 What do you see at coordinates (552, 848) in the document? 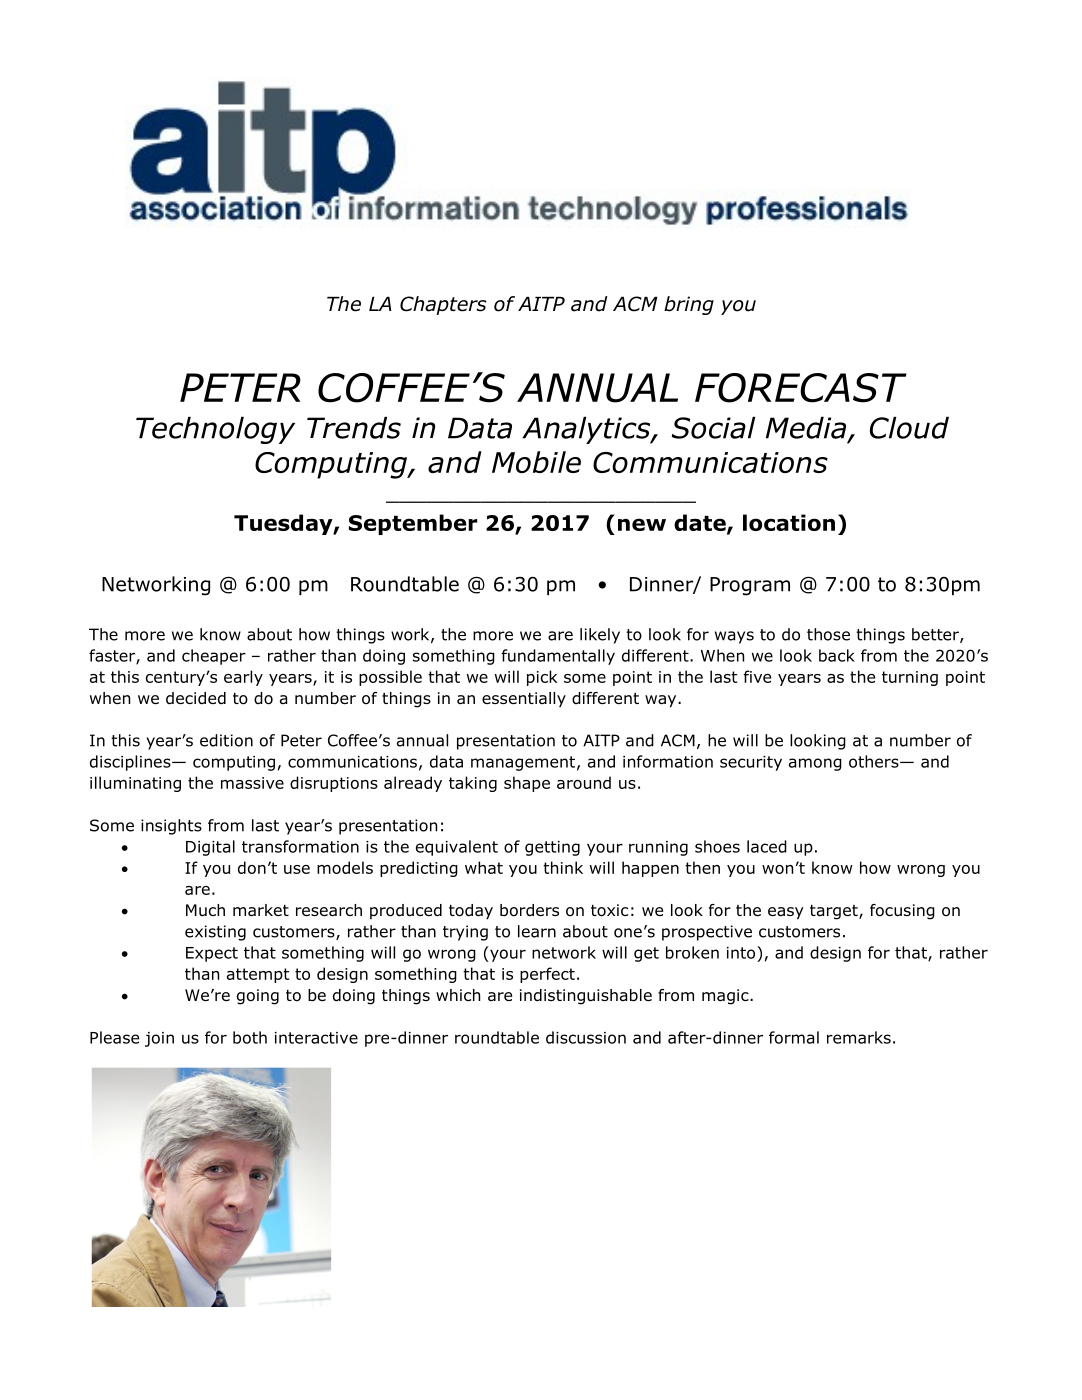
I see `getting` at bounding box center [552, 848].
